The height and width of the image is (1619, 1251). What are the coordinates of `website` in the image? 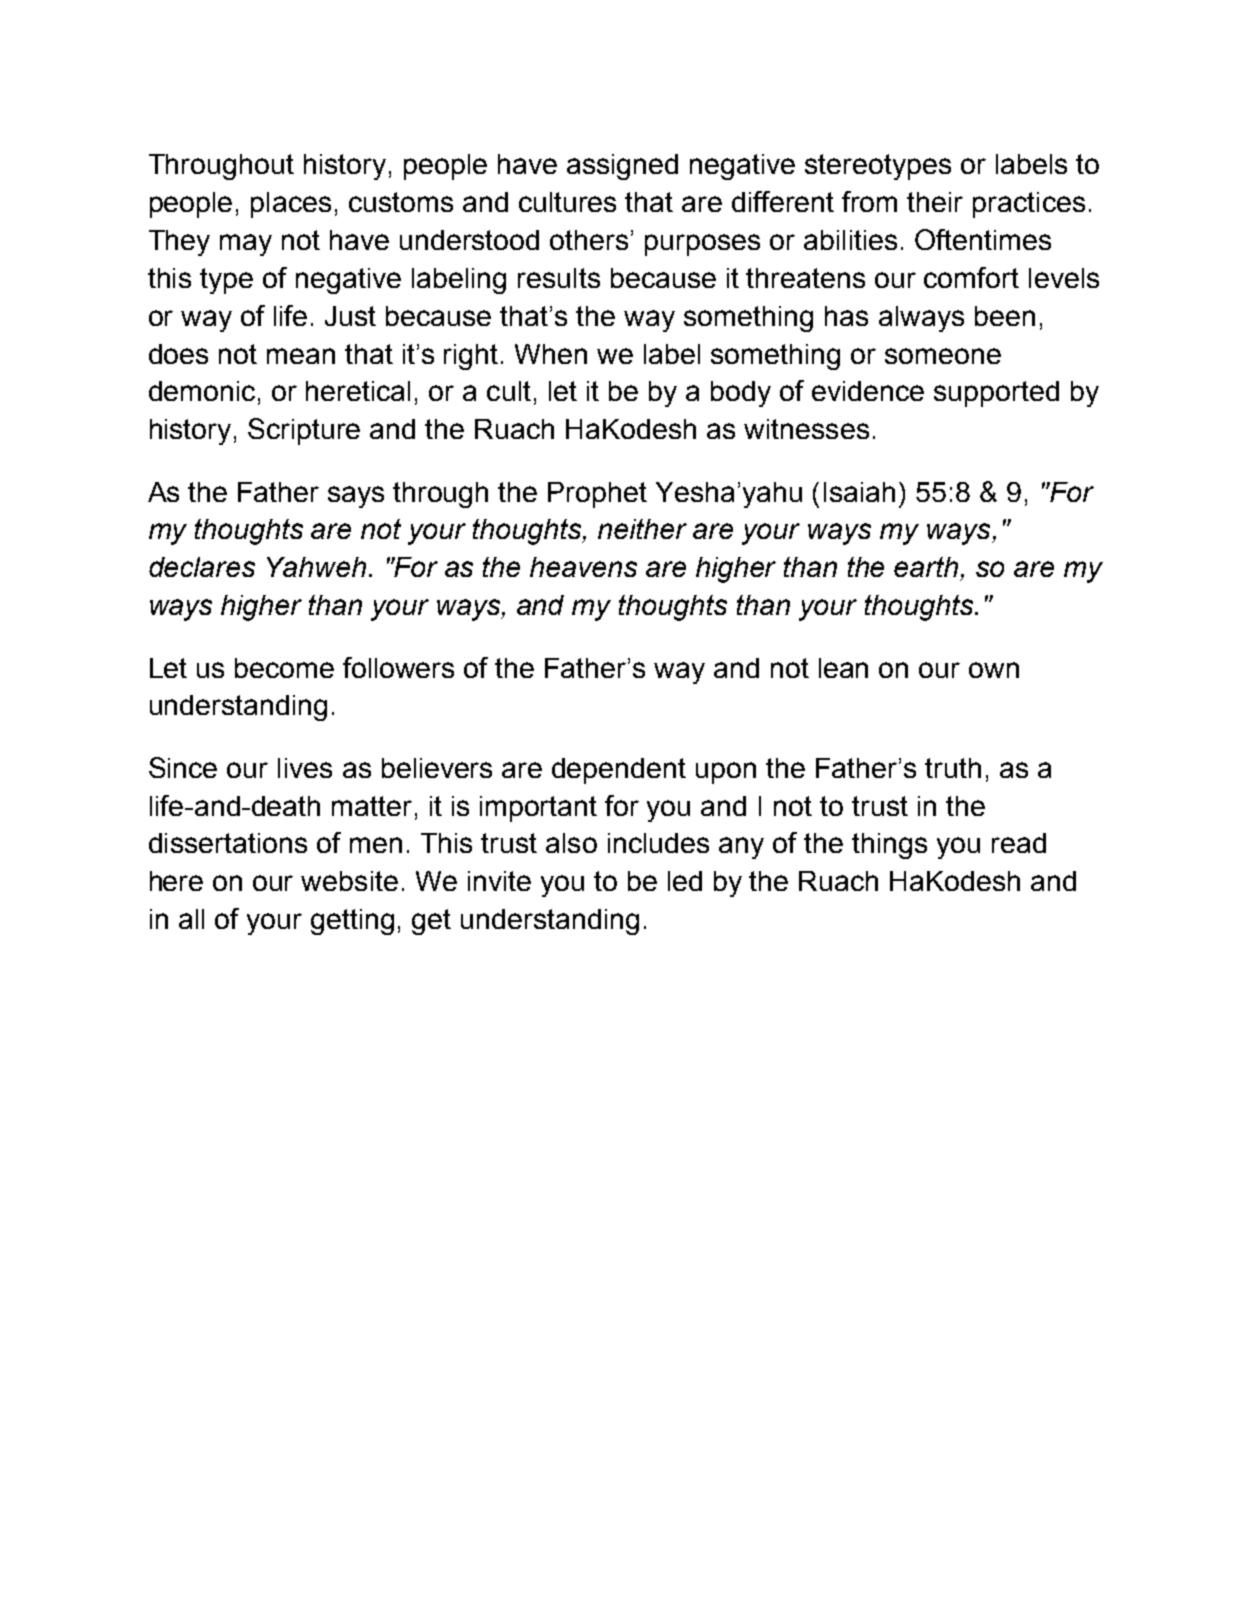 It's located at (349, 881).
